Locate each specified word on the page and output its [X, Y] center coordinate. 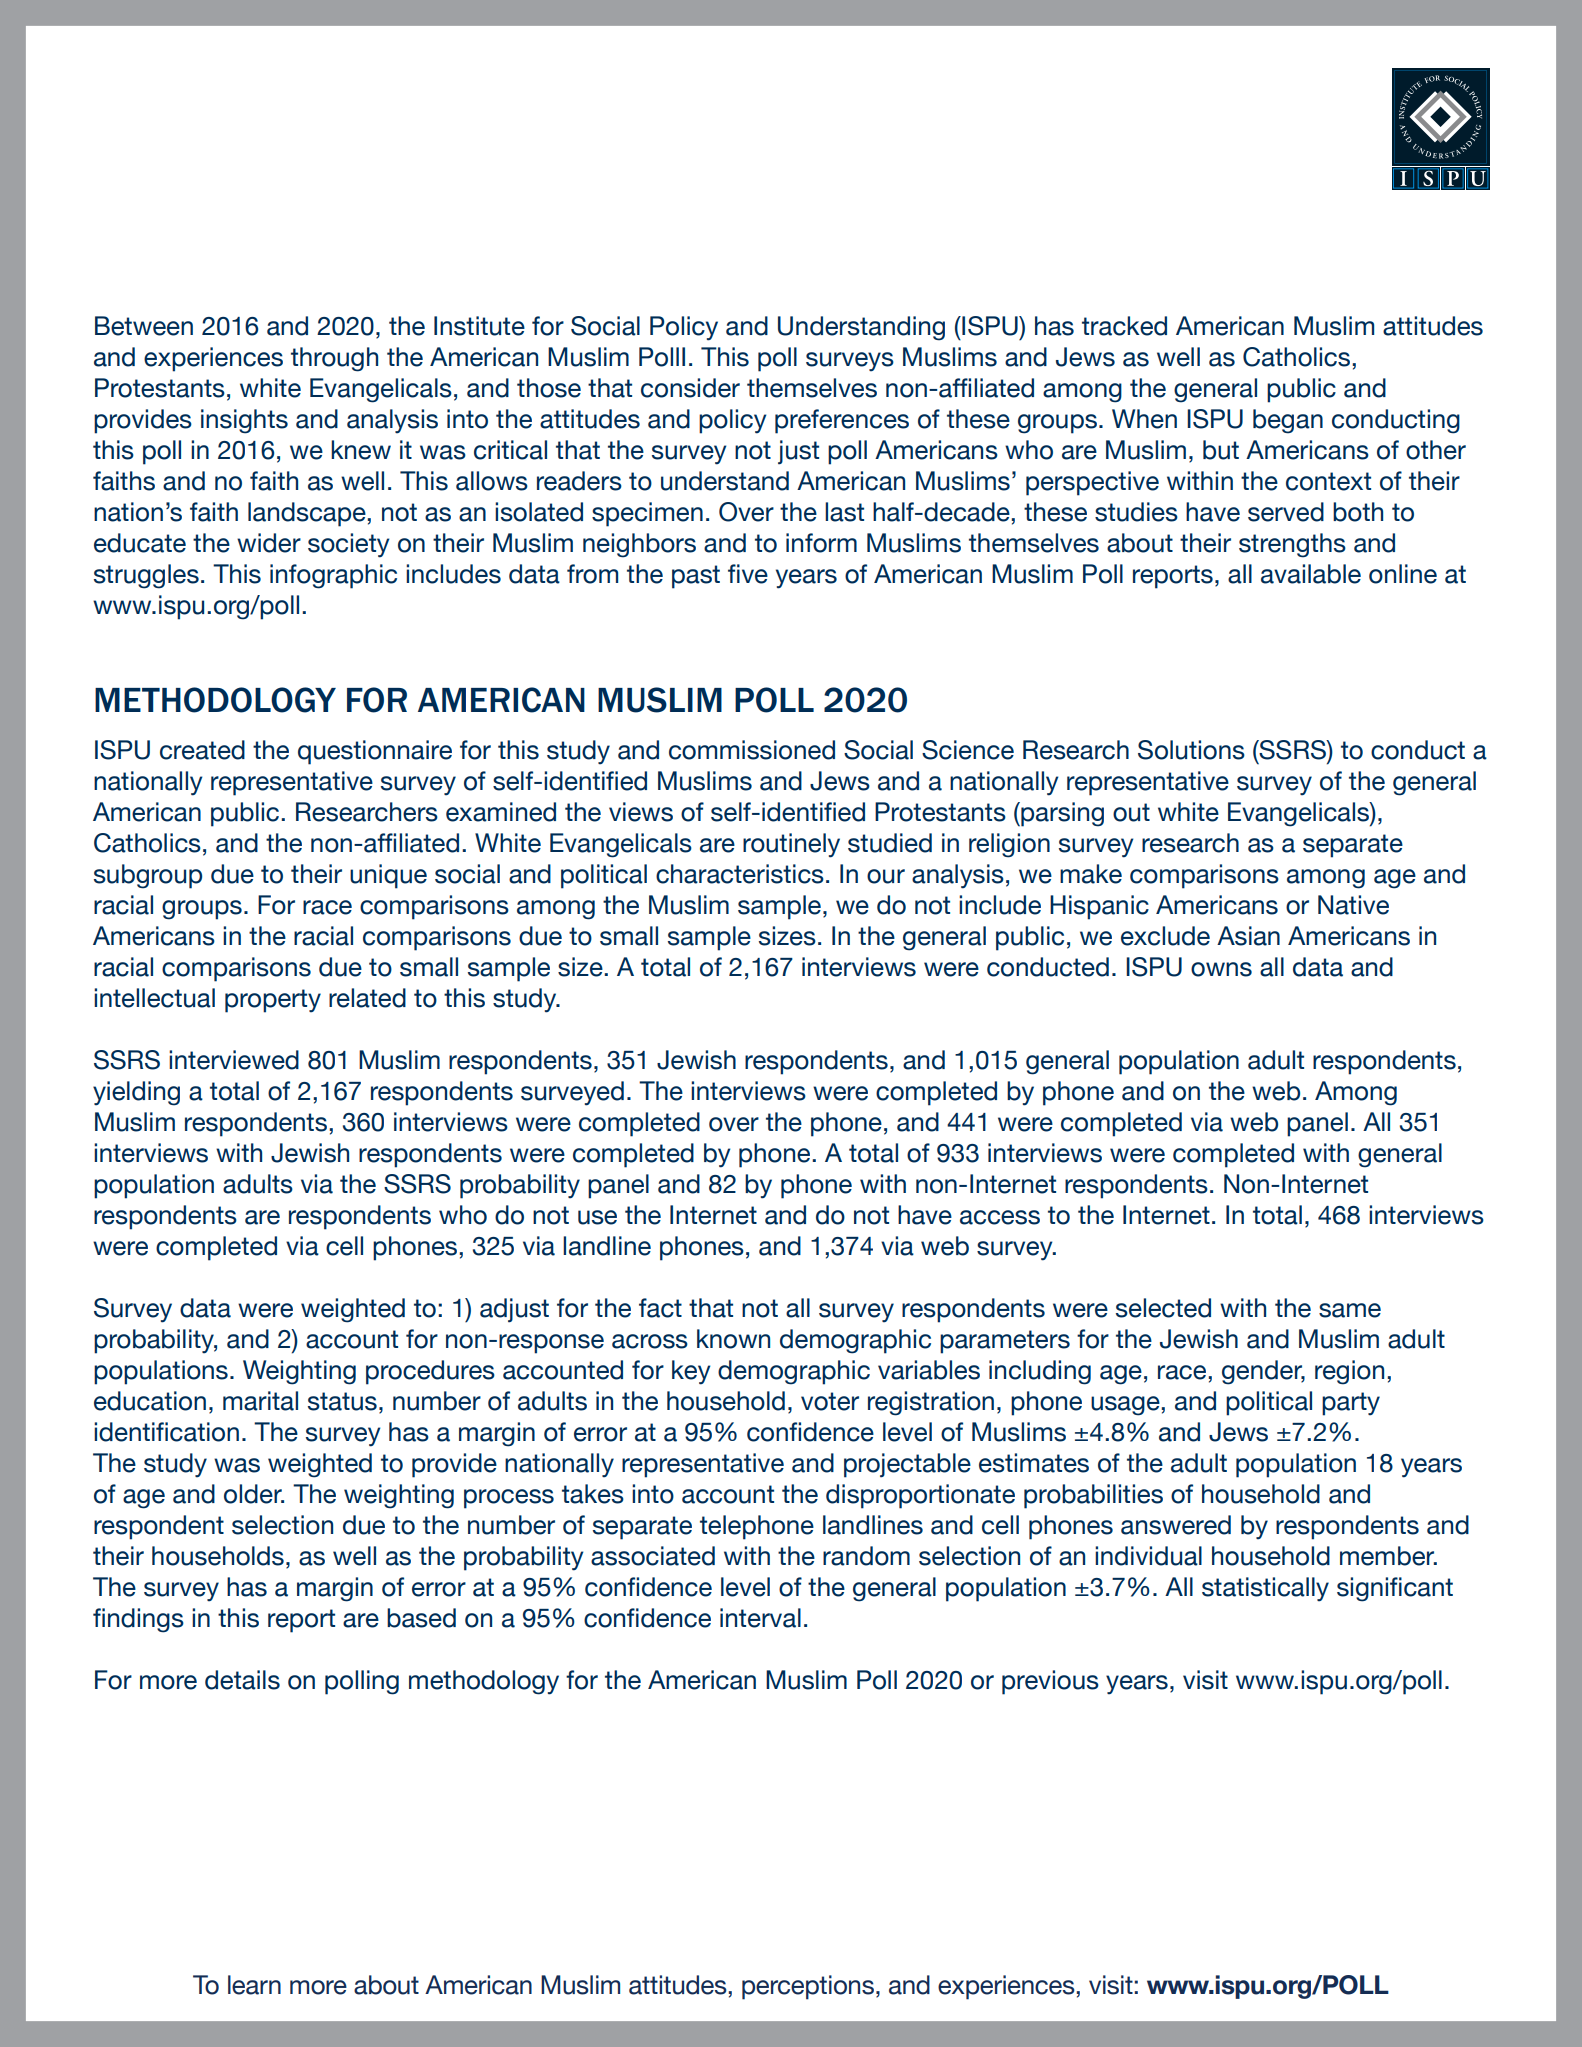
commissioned [752, 750]
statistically [1265, 1589]
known [733, 1339]
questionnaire [375, 752]
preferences [842, 421]
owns [1221, 969]
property [273, 1001]
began [1288, 421]
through [334, 359]
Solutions [1191, 750]
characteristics [740, 874]
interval [760, 1618]
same [1350, 1310]
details [242, 1680]
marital [260, 1401]
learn [254, 1985]
